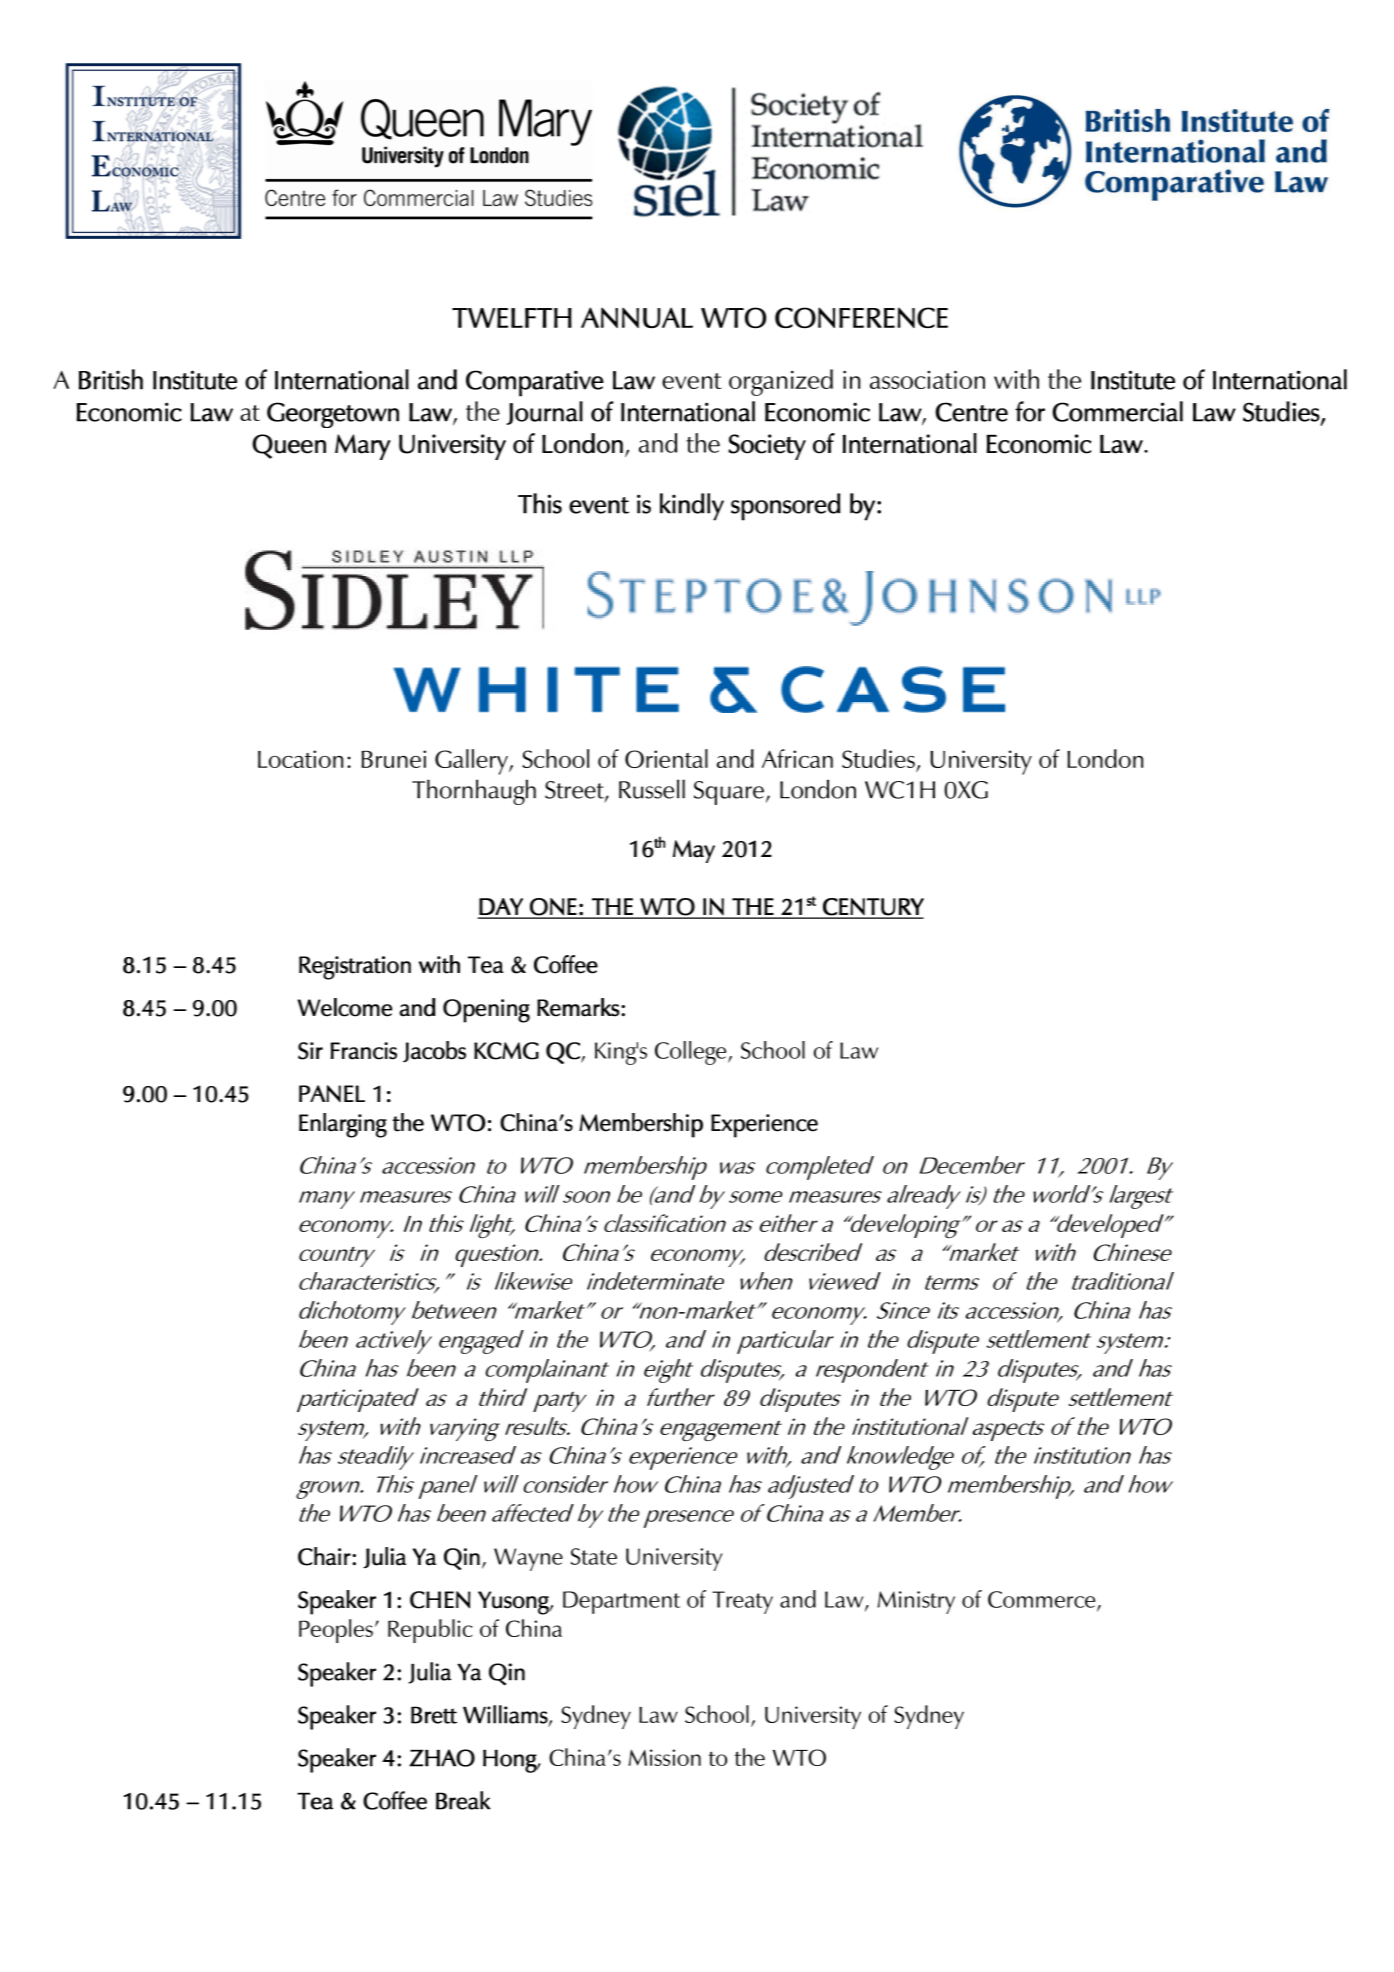 This screenshot has height=1972, width=1394. What do you see at coordinates (781, 382) in the screenshot?
I see `organized` at bounding box center [781, 382].
